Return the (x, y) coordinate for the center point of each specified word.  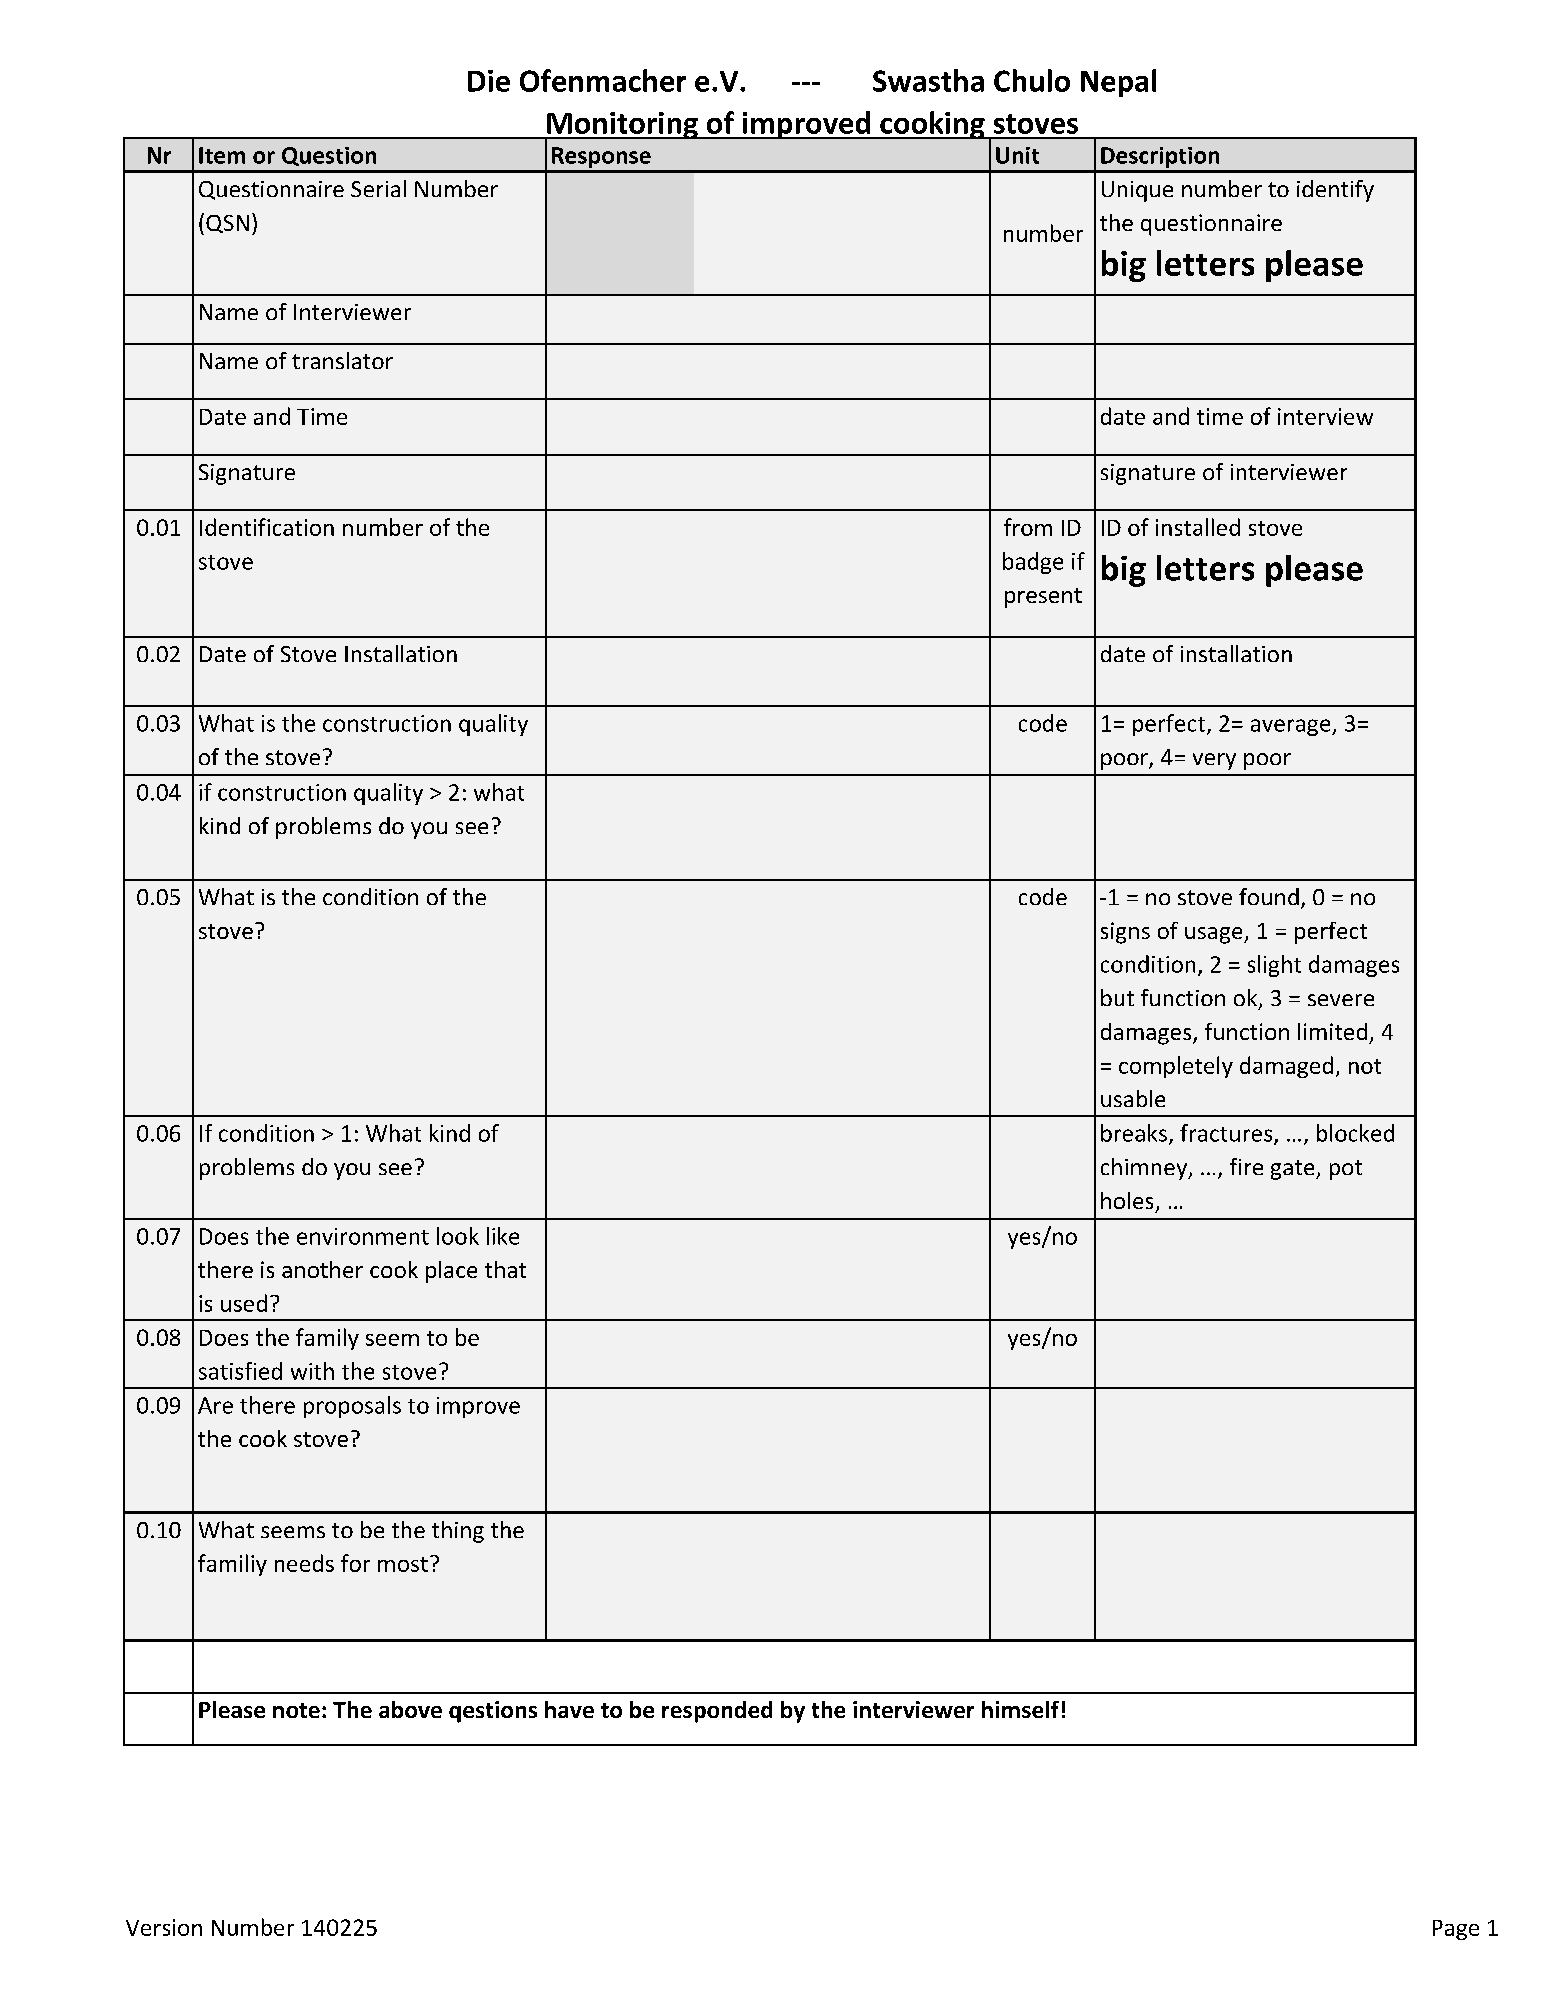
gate (1294, 1170)
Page (1456, 1930)
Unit (1017, 155)
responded (717, 1712)
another (322, 1269)
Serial (378, 188)
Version (164, 1927)
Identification (267, 527)
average (1292, 727)
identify (1335, 191)
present (1043, 598)
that (505, 1269)
